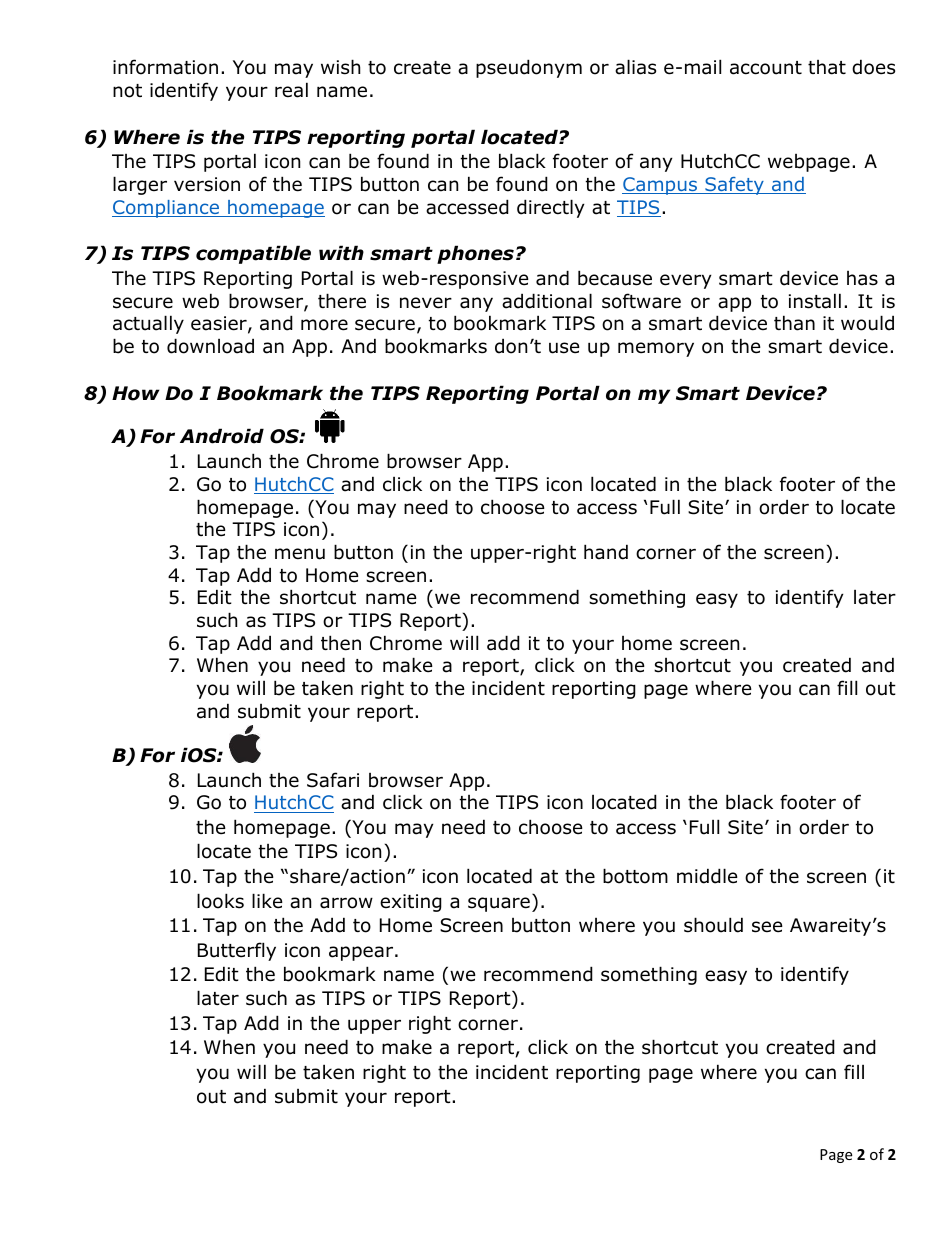 The width and height of the document is (952, 1233). What do you see at coordinates (300, 554) in the document?
I see `menu` at bounding box center [300, 554].
